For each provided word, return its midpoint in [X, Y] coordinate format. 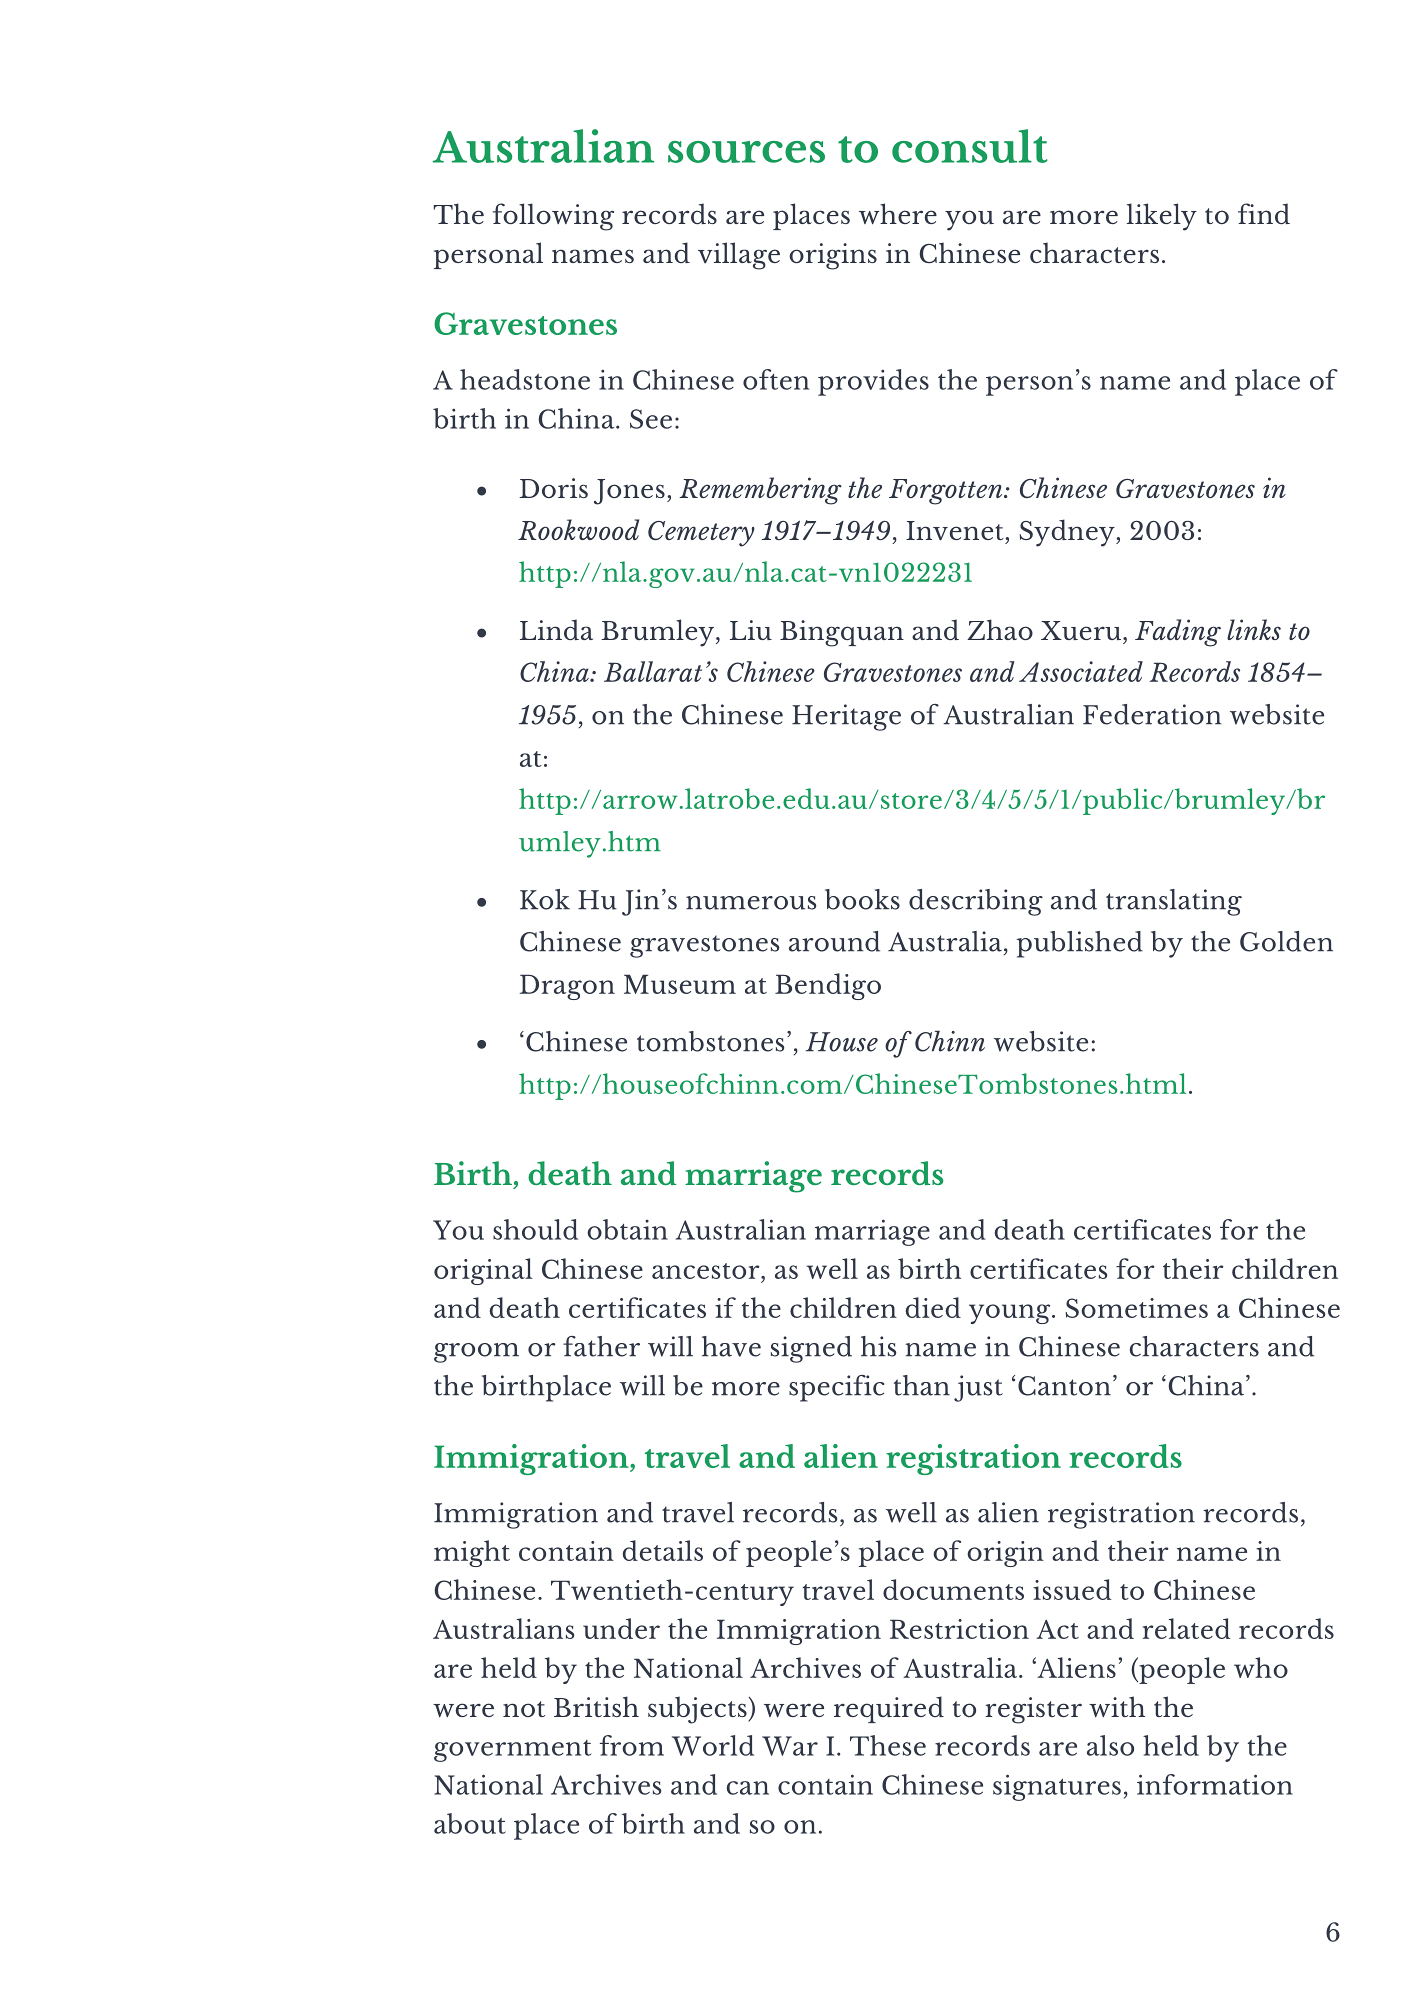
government [512, 1751]
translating [1174, 902]
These [888, 1745]
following [553, 217]
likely [1162, 217]
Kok [545, 899]
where [898, 213]
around [834, 941]
